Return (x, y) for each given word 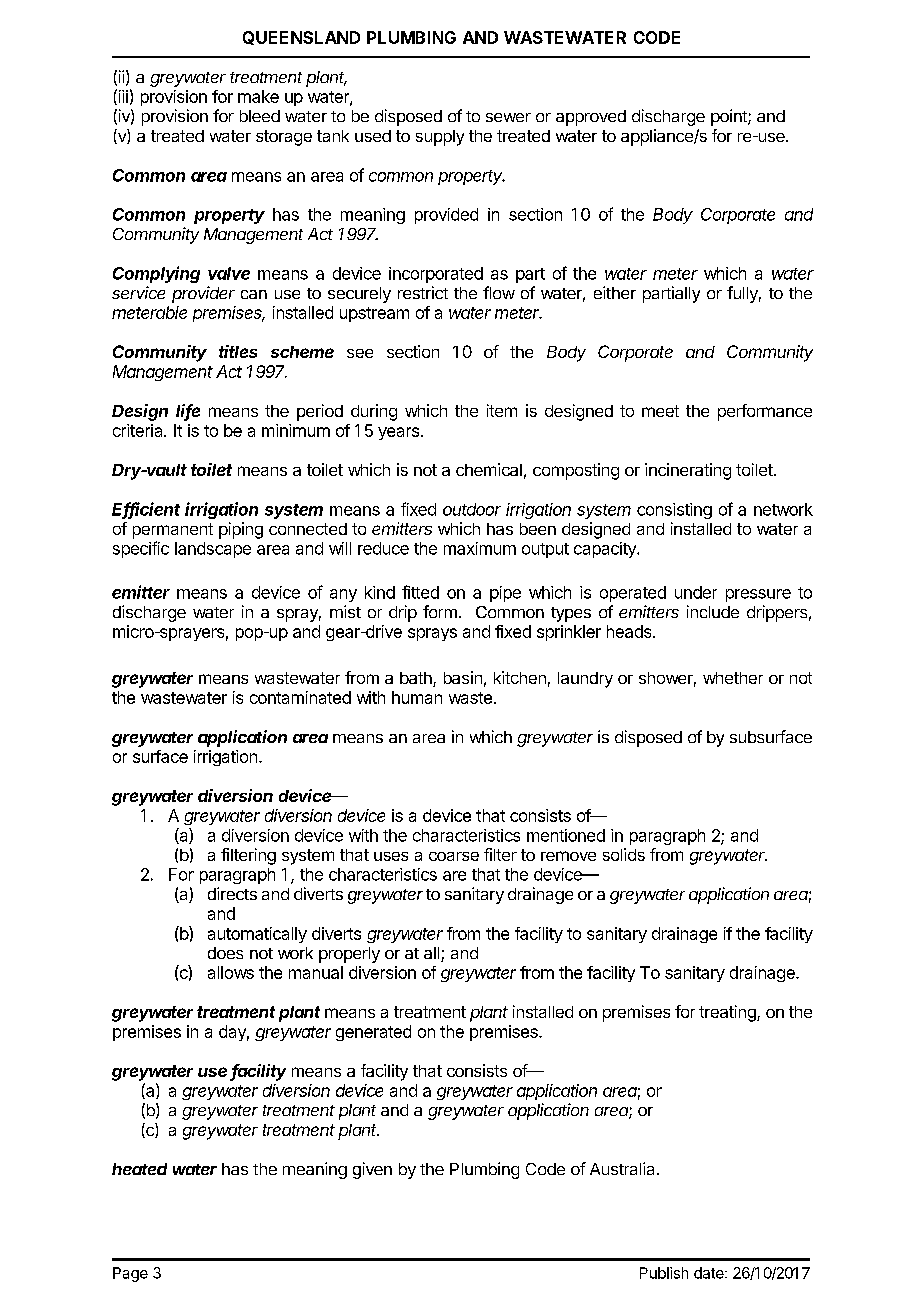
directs (232, 893)
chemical (489, 469)
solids (624, 854)
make (258, 96)
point (730, 117)
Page (130, 1274)
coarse (454, 856)
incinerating (688, 471)
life (188, 412)
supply (440, 138)
